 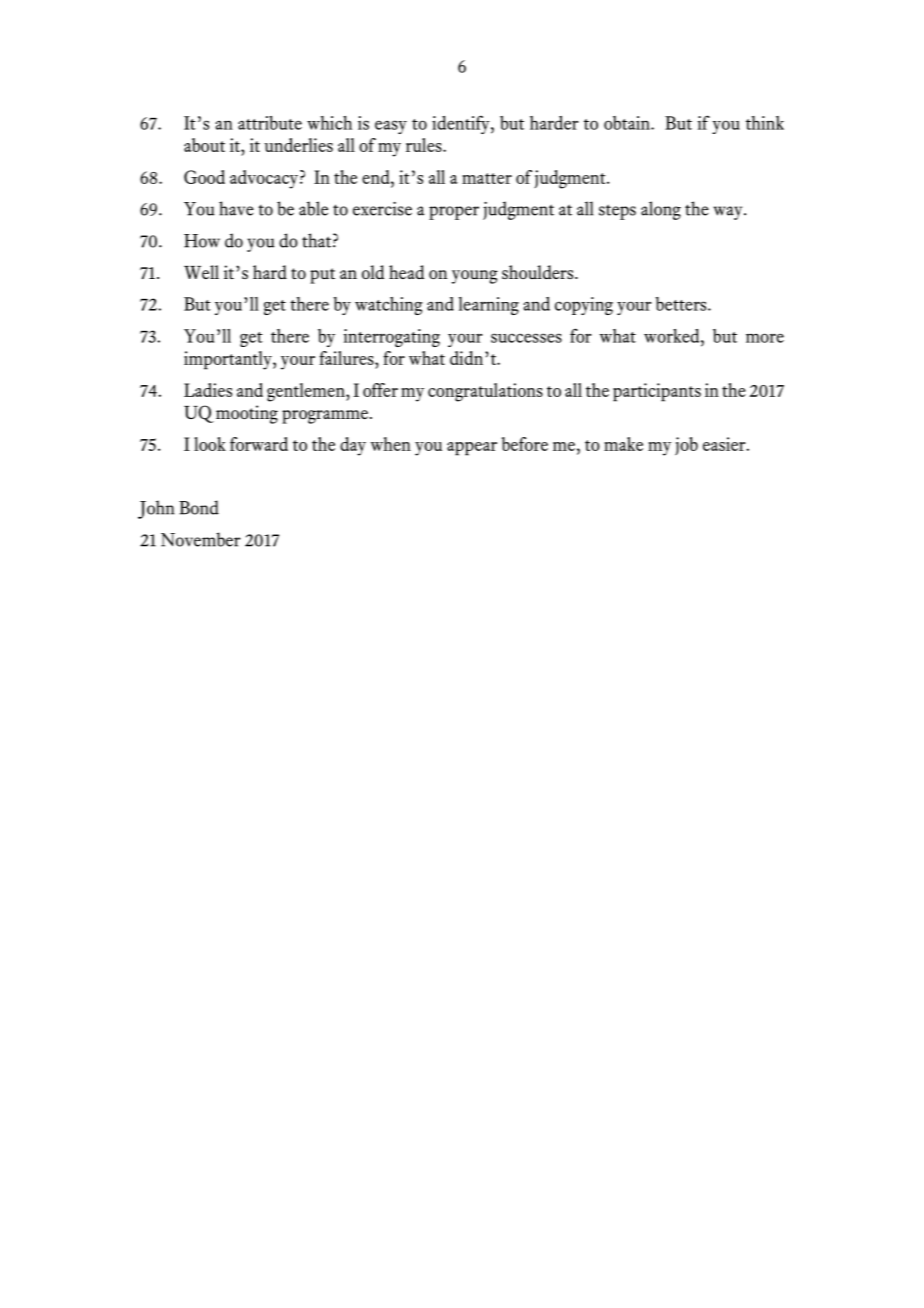 I want to click on November, so click(x=201, y=539).
